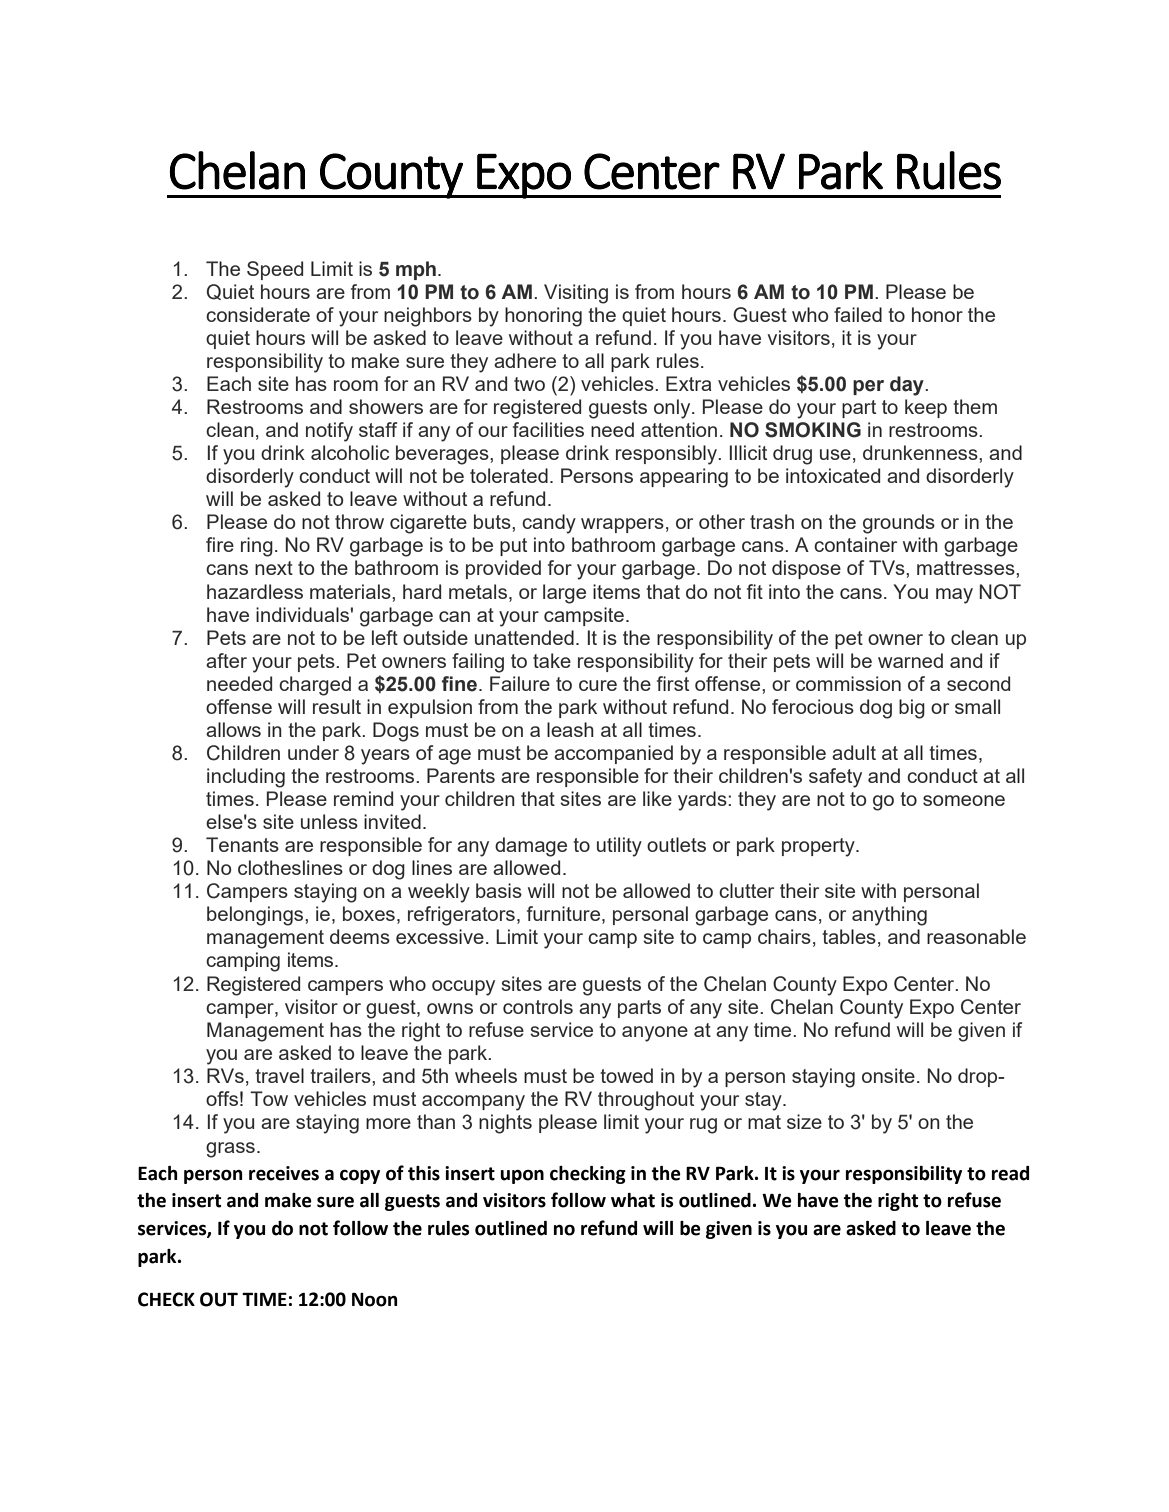 This screenshot has height=1512, width=1169. Describe the element at coordinates (964, 800) in the screenshot. I see `someone` at that location.
